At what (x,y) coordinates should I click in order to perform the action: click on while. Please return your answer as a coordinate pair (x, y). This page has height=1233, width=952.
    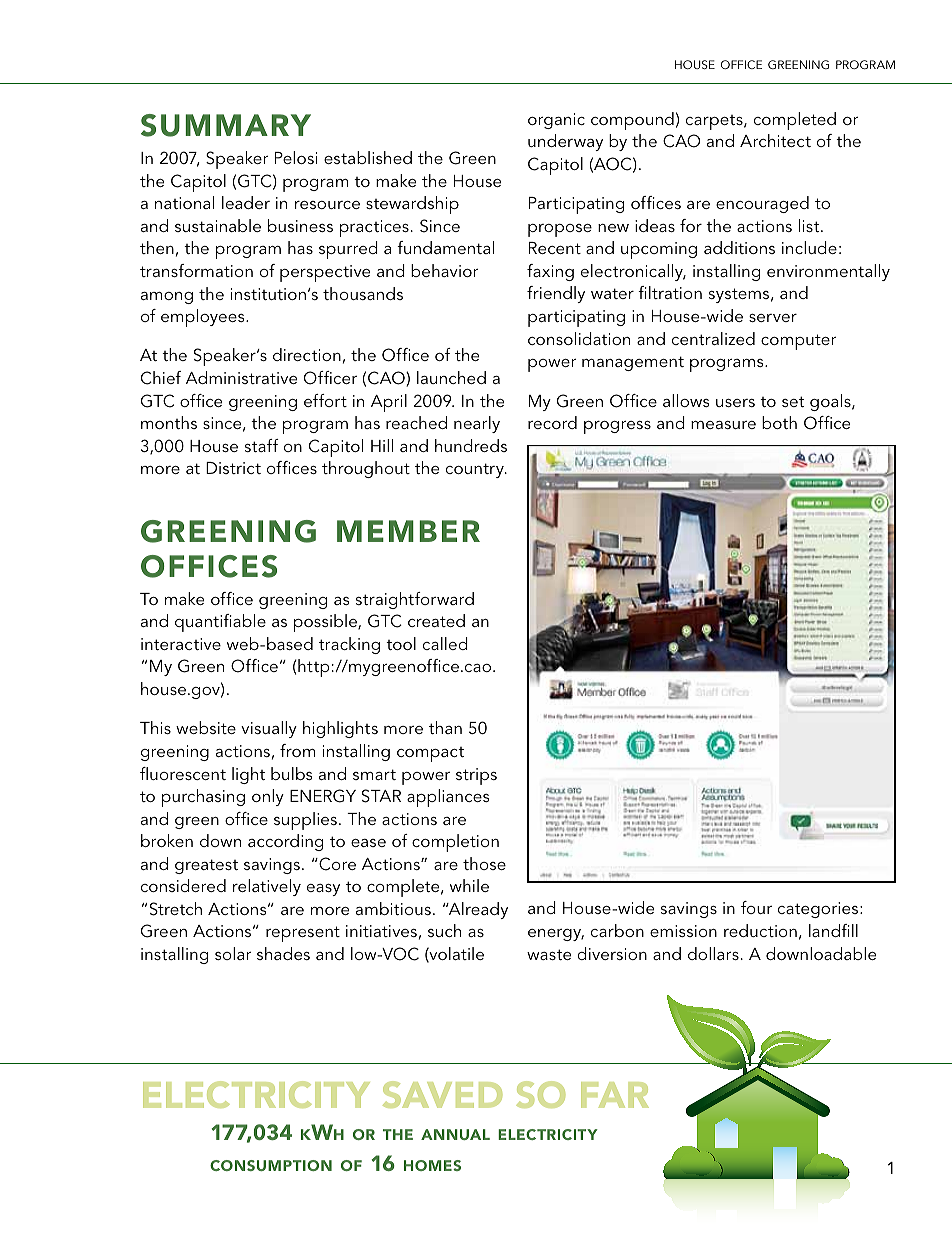
    Looking at the image, I should click on (469, 885).
